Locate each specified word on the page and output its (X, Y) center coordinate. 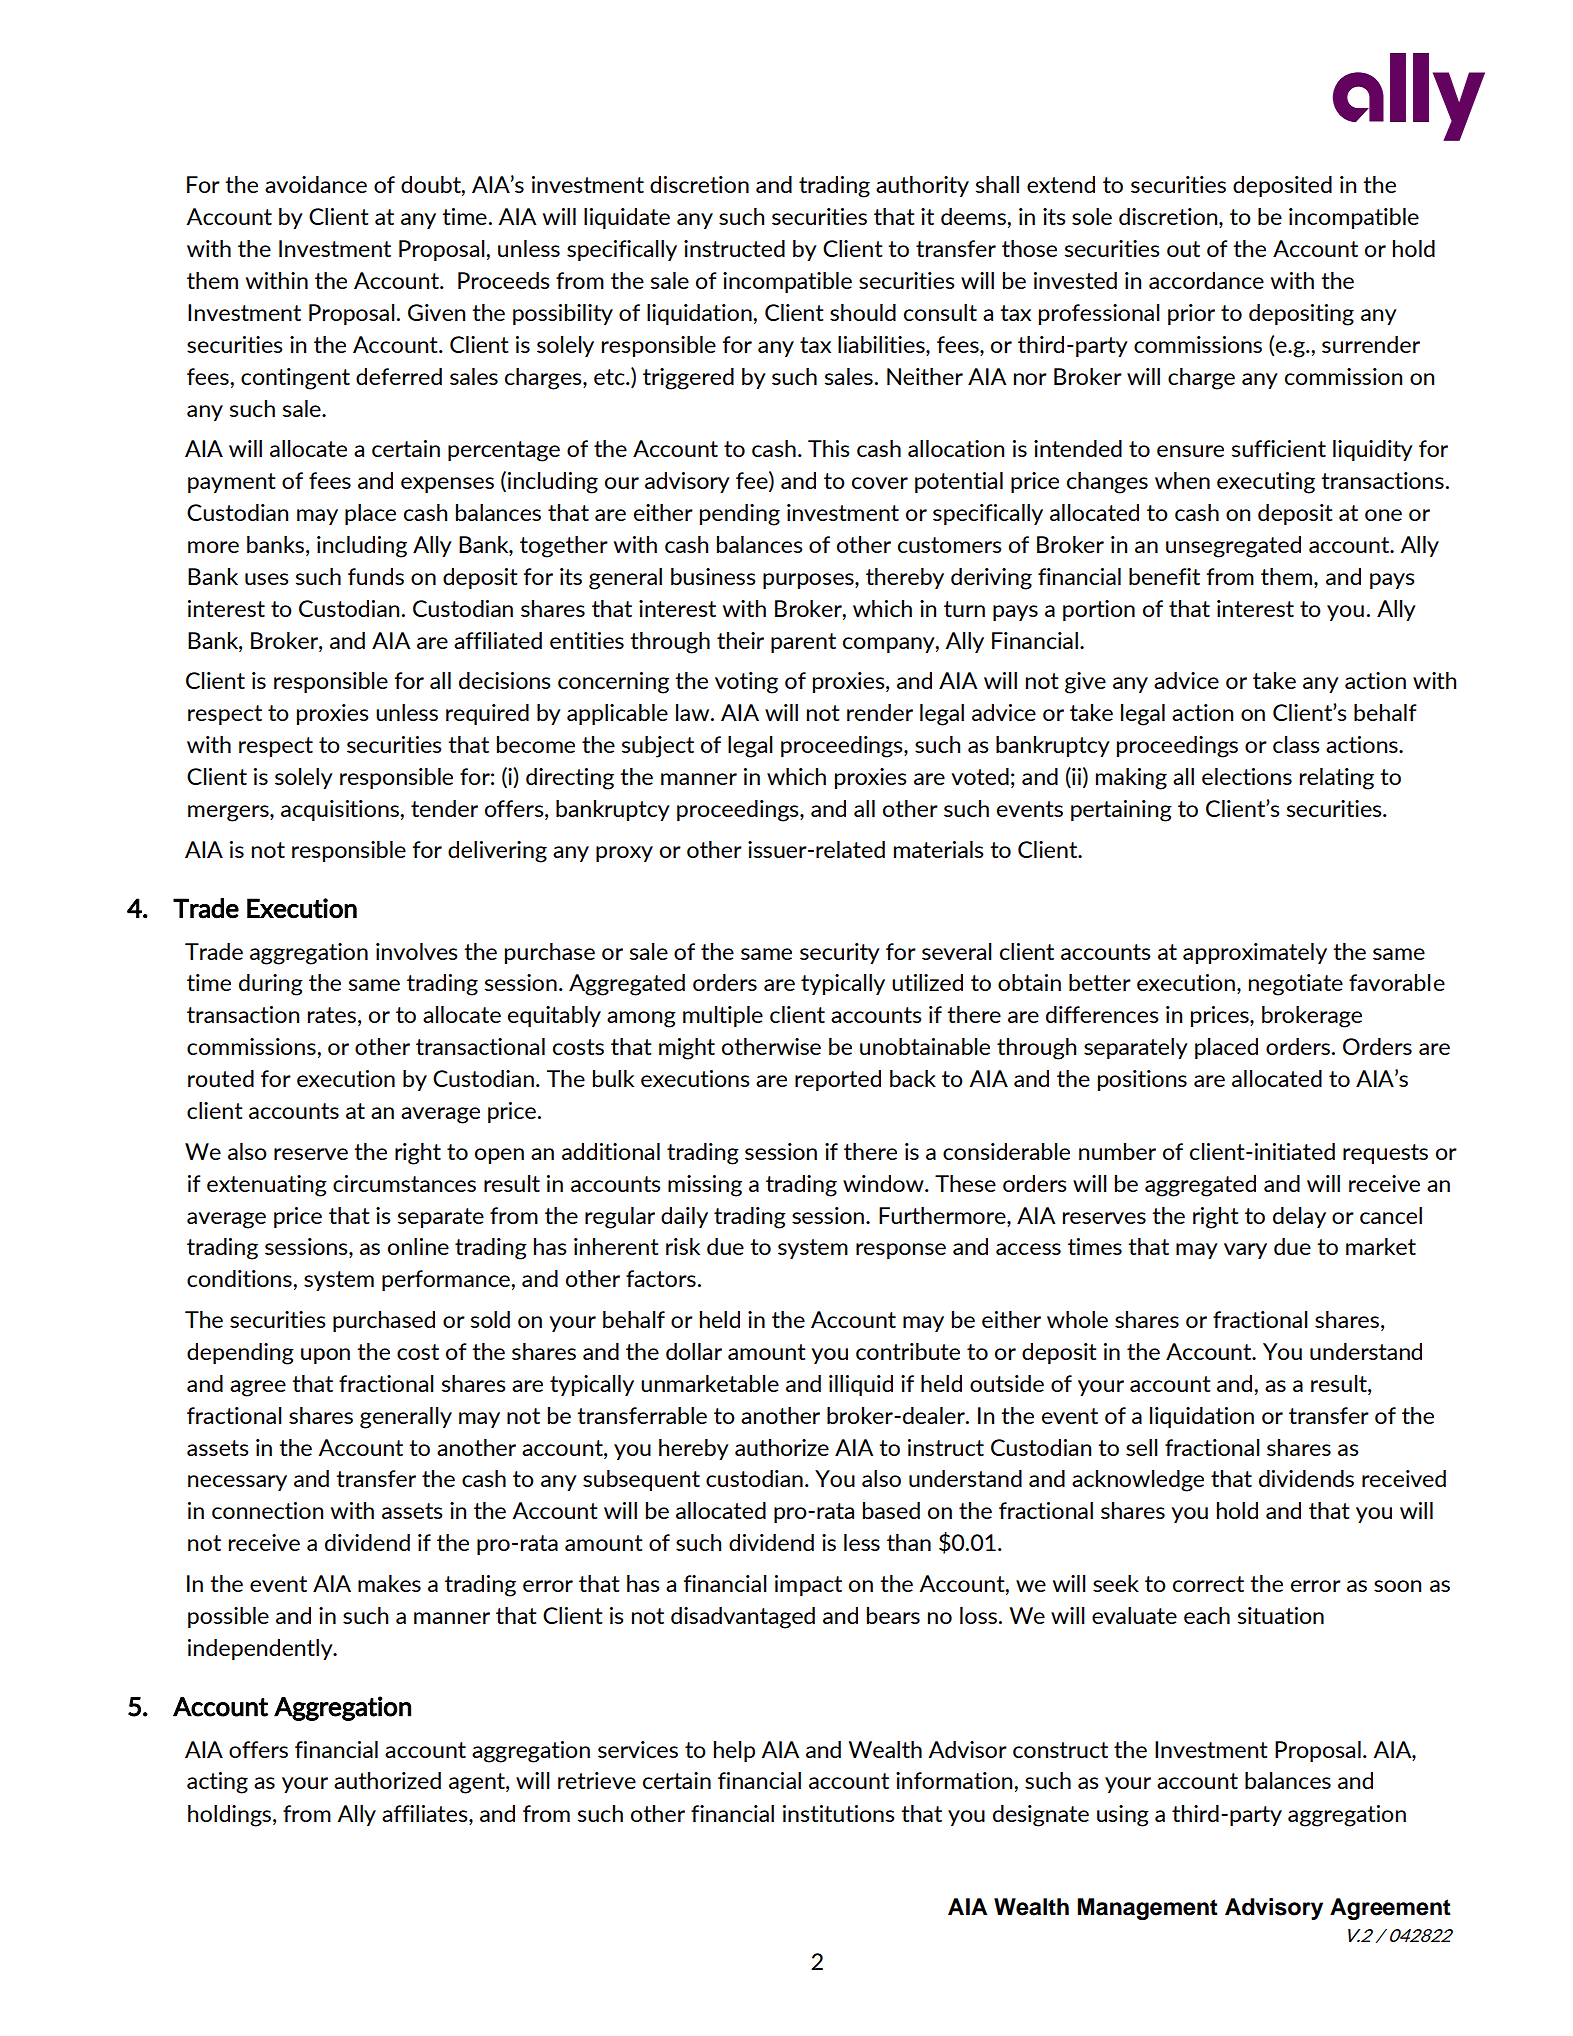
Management (1147, 1909)
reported (838, 1080)
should (863, 312)
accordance (1206, 280)
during (271, 985)
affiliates (426, 1813)
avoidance (316, 184)
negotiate (1296, 985)
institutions (839, 1813)
